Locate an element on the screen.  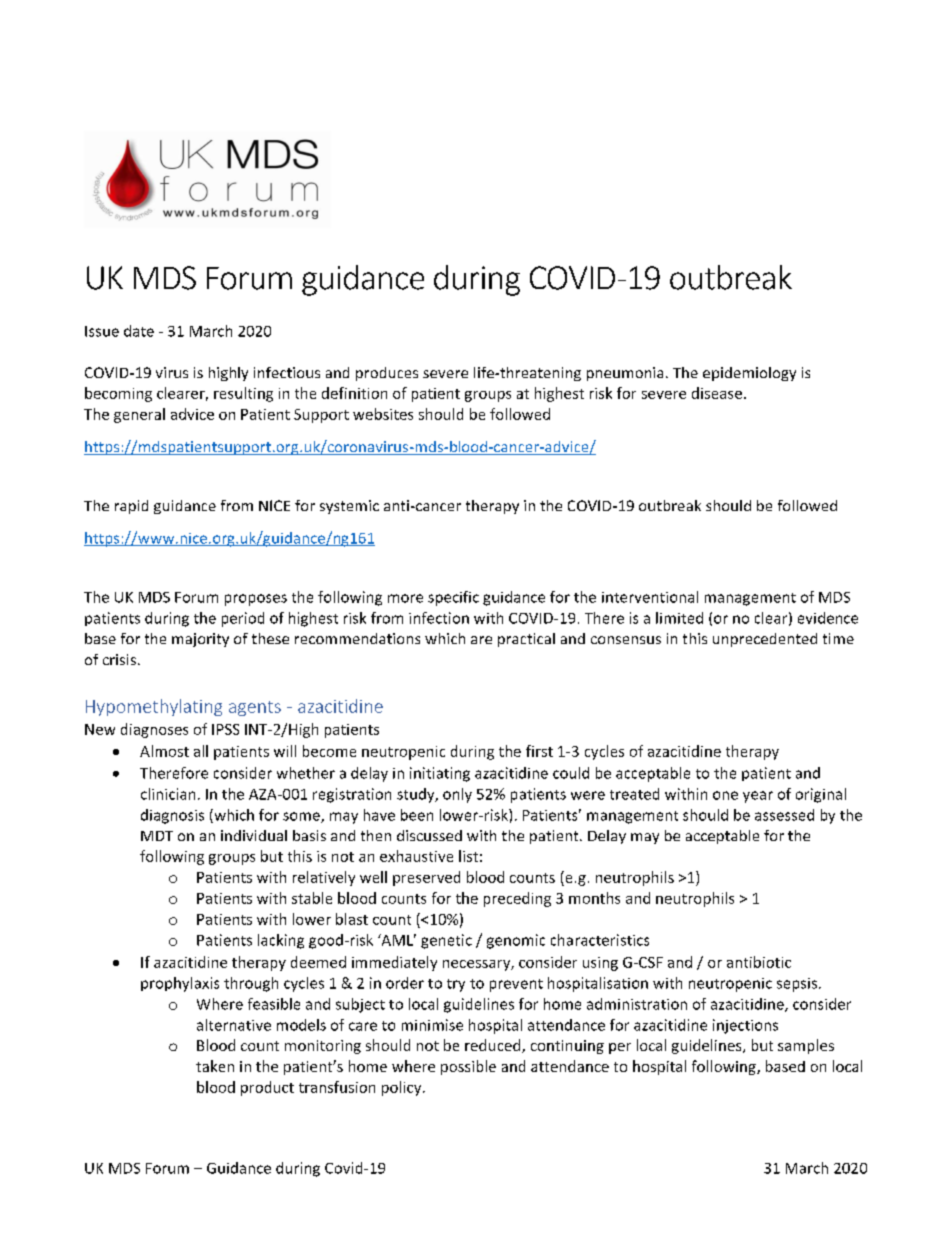
specific is located at coordinates (453, 598).
